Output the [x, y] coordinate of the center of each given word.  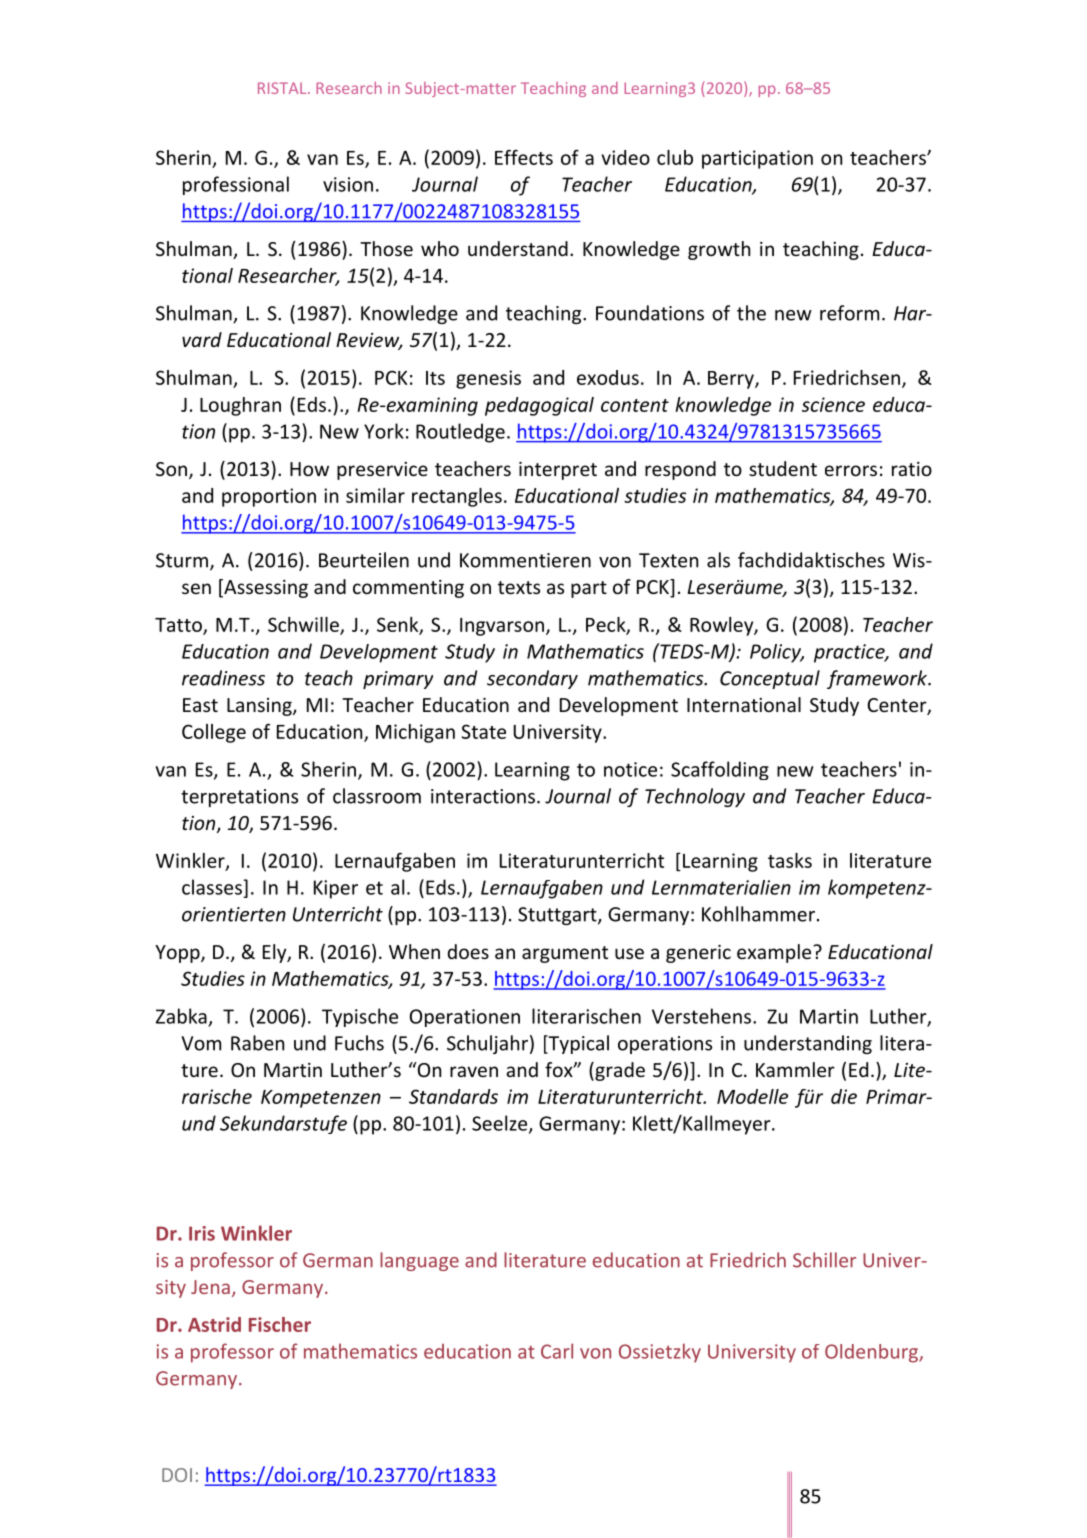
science [833, 404]
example [775, 953]
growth [719, 250]
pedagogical [539, 406]
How [309, 469]
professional [236, 185]
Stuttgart [558, 916]
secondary [532, 679]
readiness [223, 678]
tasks [790, 860]
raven [474, 1071]
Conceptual [770, 679]
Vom [201, 1043]
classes [212, 887]
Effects [524, 157]
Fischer [280, 1324]
